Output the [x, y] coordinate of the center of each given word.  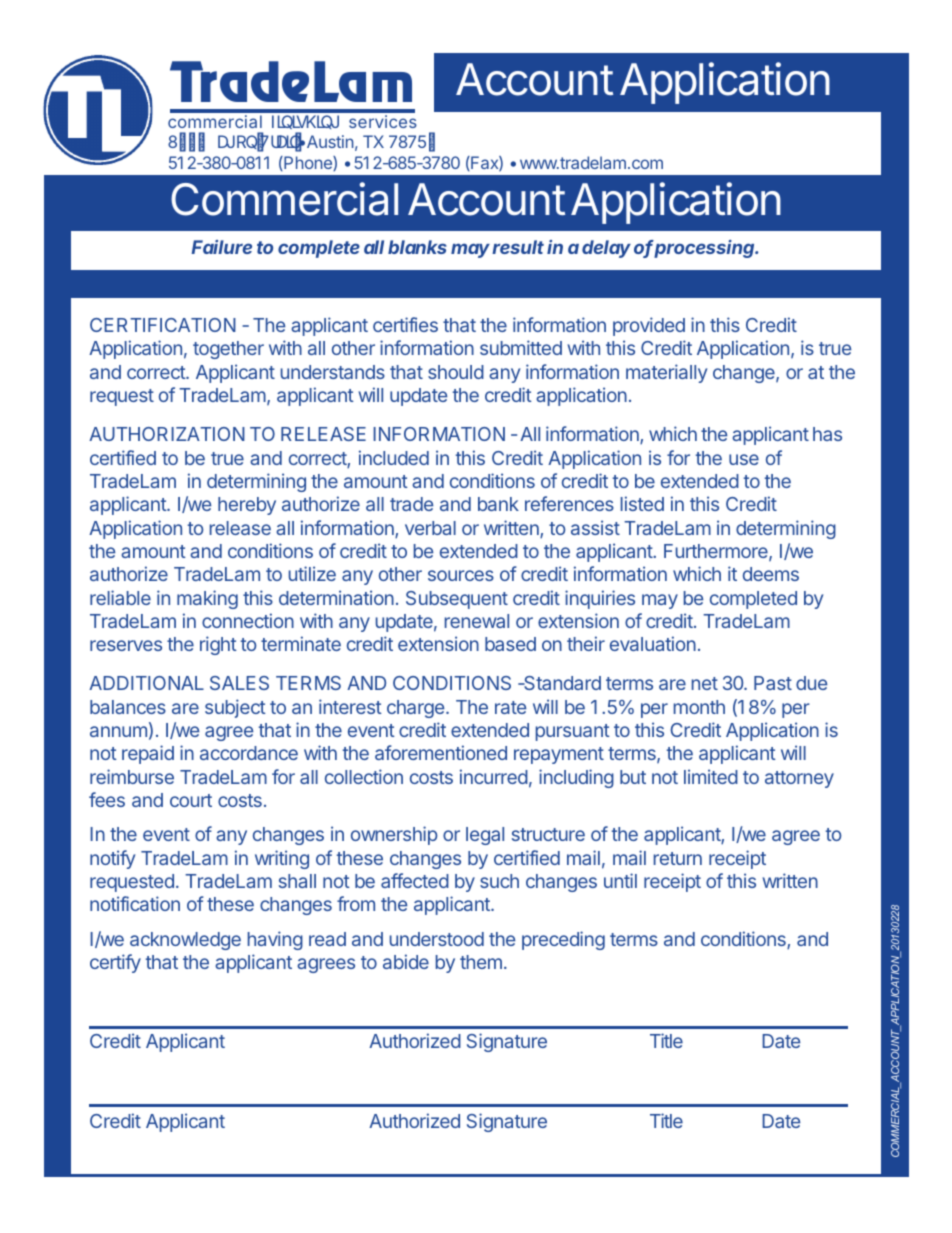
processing [705, 249]
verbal [430, 528]
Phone [308, 163]
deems [771, 574]
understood [437, 939]
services [383, 121]
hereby [247, 506]
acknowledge [185, 941]
